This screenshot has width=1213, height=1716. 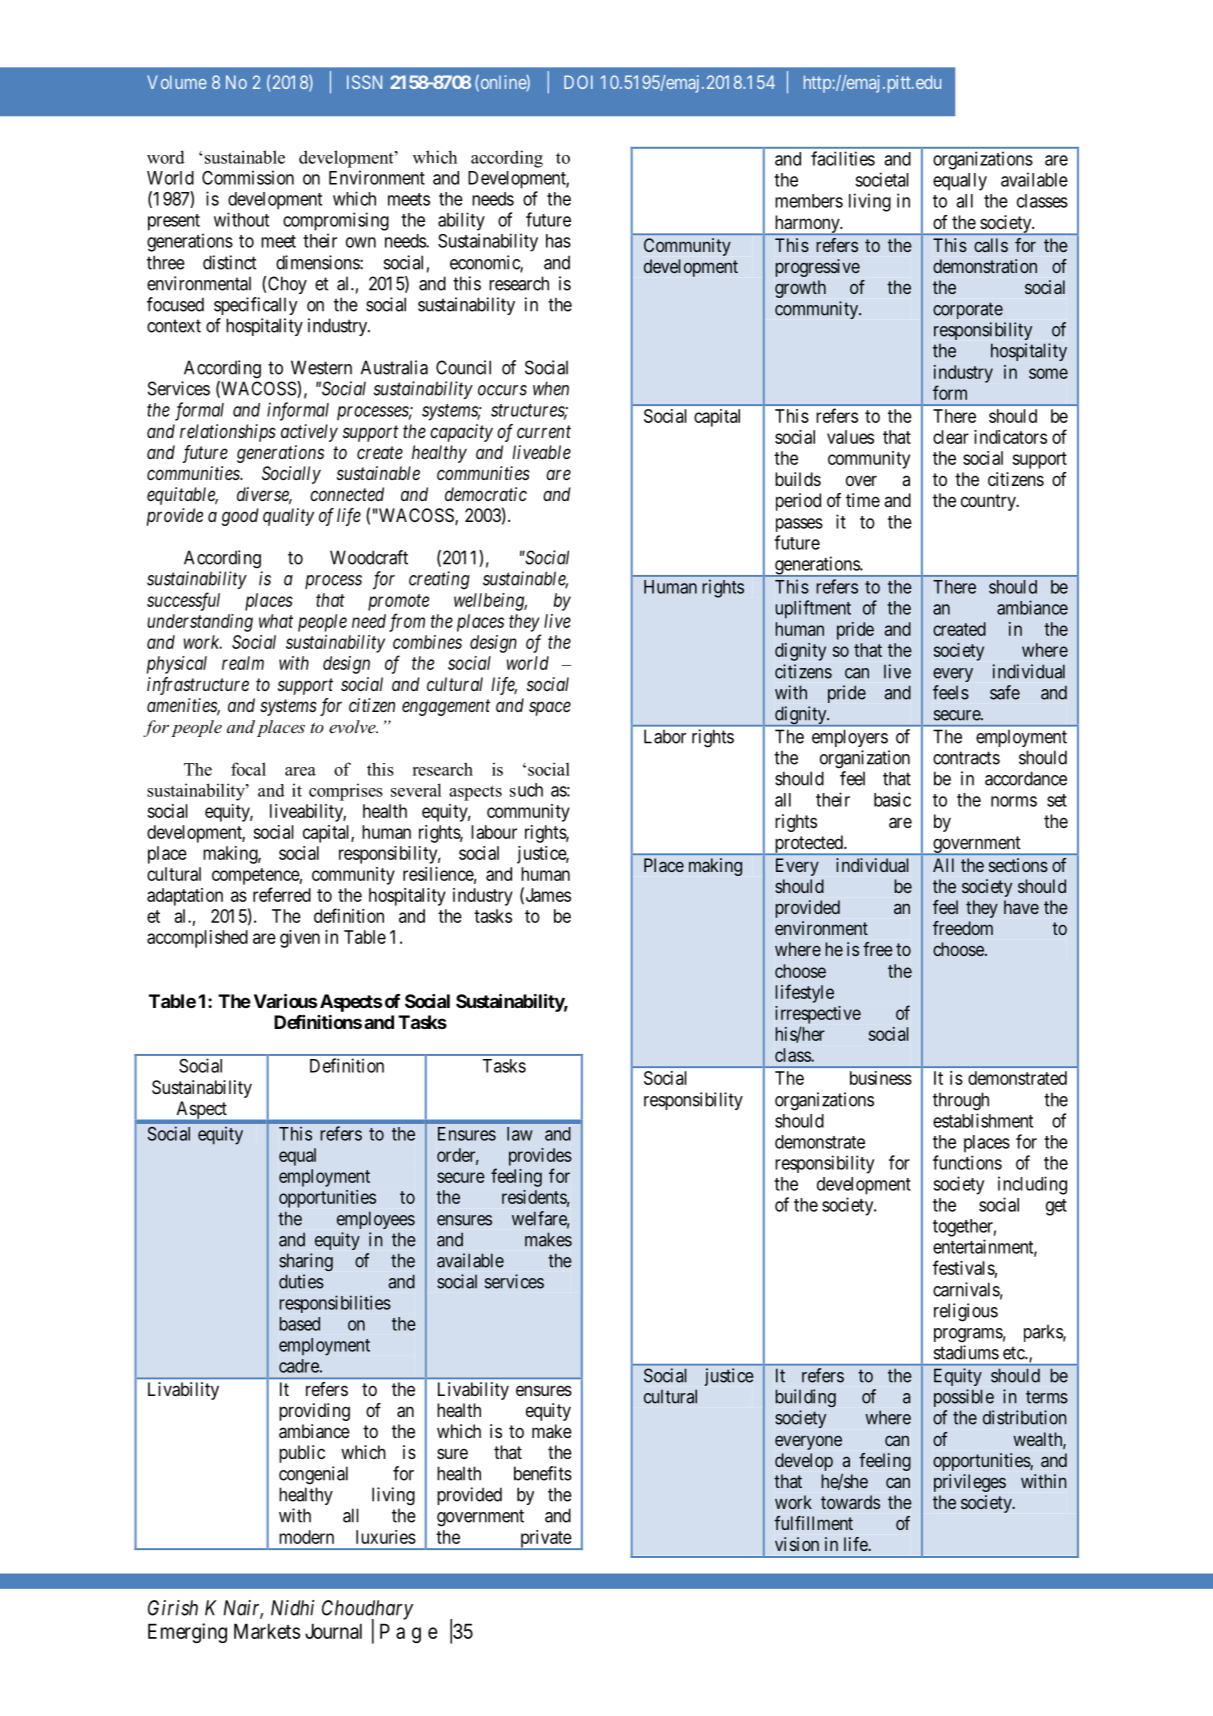 I want to click on current, so click(x=544, y=431).
